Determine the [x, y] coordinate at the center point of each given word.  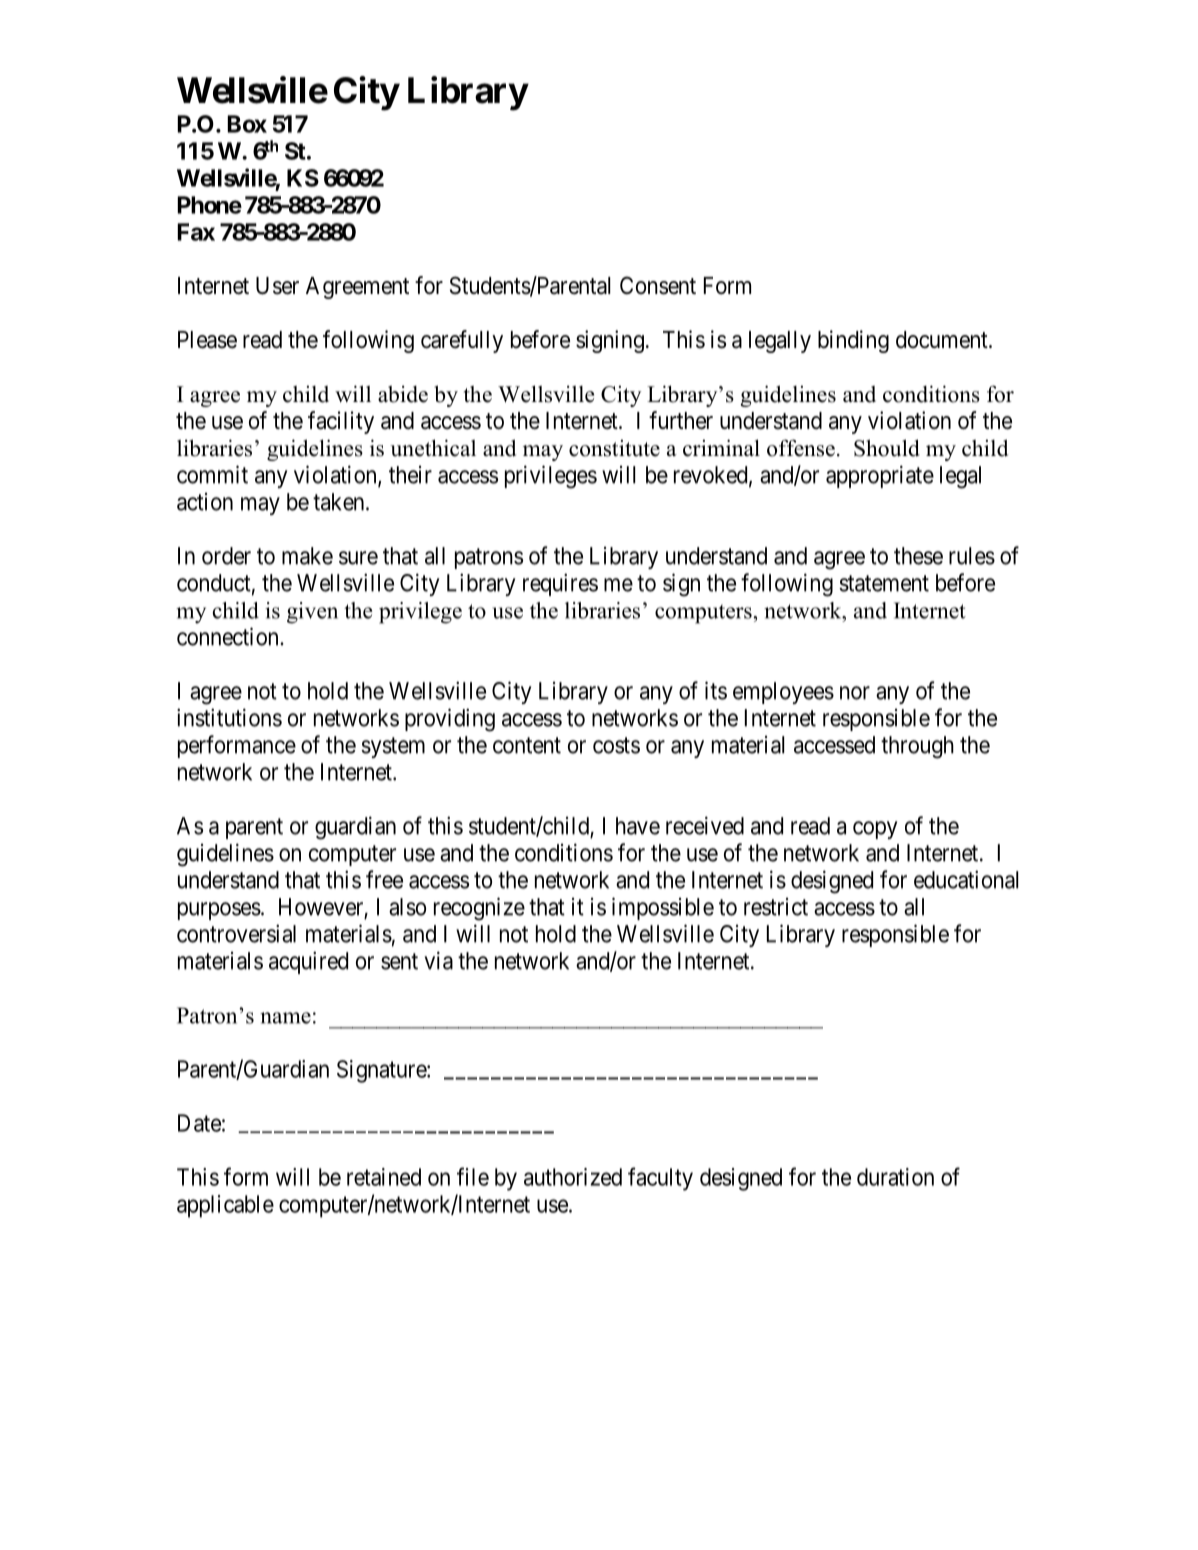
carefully [462, 341]
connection [229, 636]
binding [853, 341]
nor [855, 693]
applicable [225, 1206]
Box [247, 124]
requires [560, 584]
